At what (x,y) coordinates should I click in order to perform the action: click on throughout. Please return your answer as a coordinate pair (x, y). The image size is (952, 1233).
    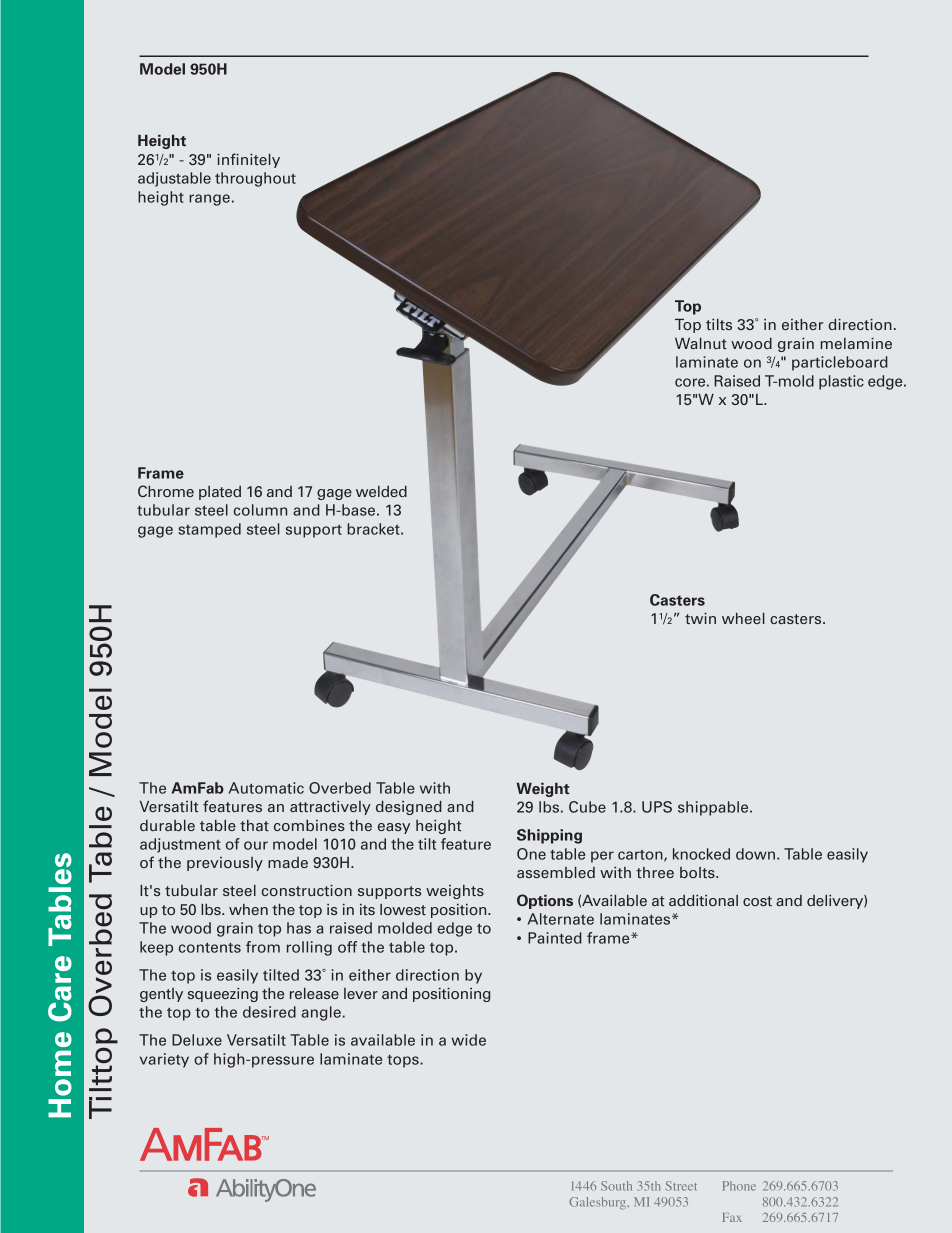
    Looking at the image, I should click on (255, 179).
